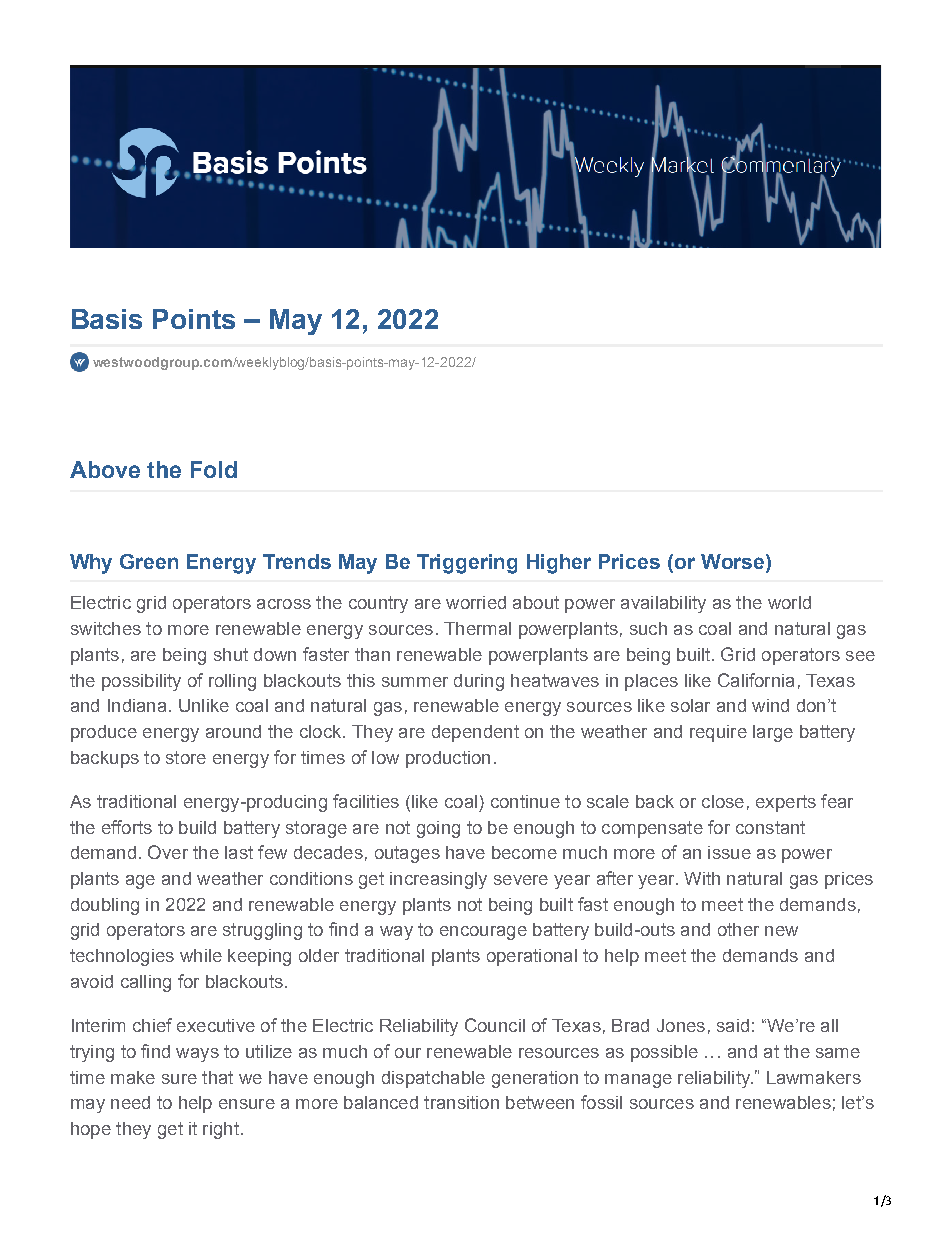 The width and height of the screenshot is (952, 1233). I want to click on Worse, so click(734, 561).
